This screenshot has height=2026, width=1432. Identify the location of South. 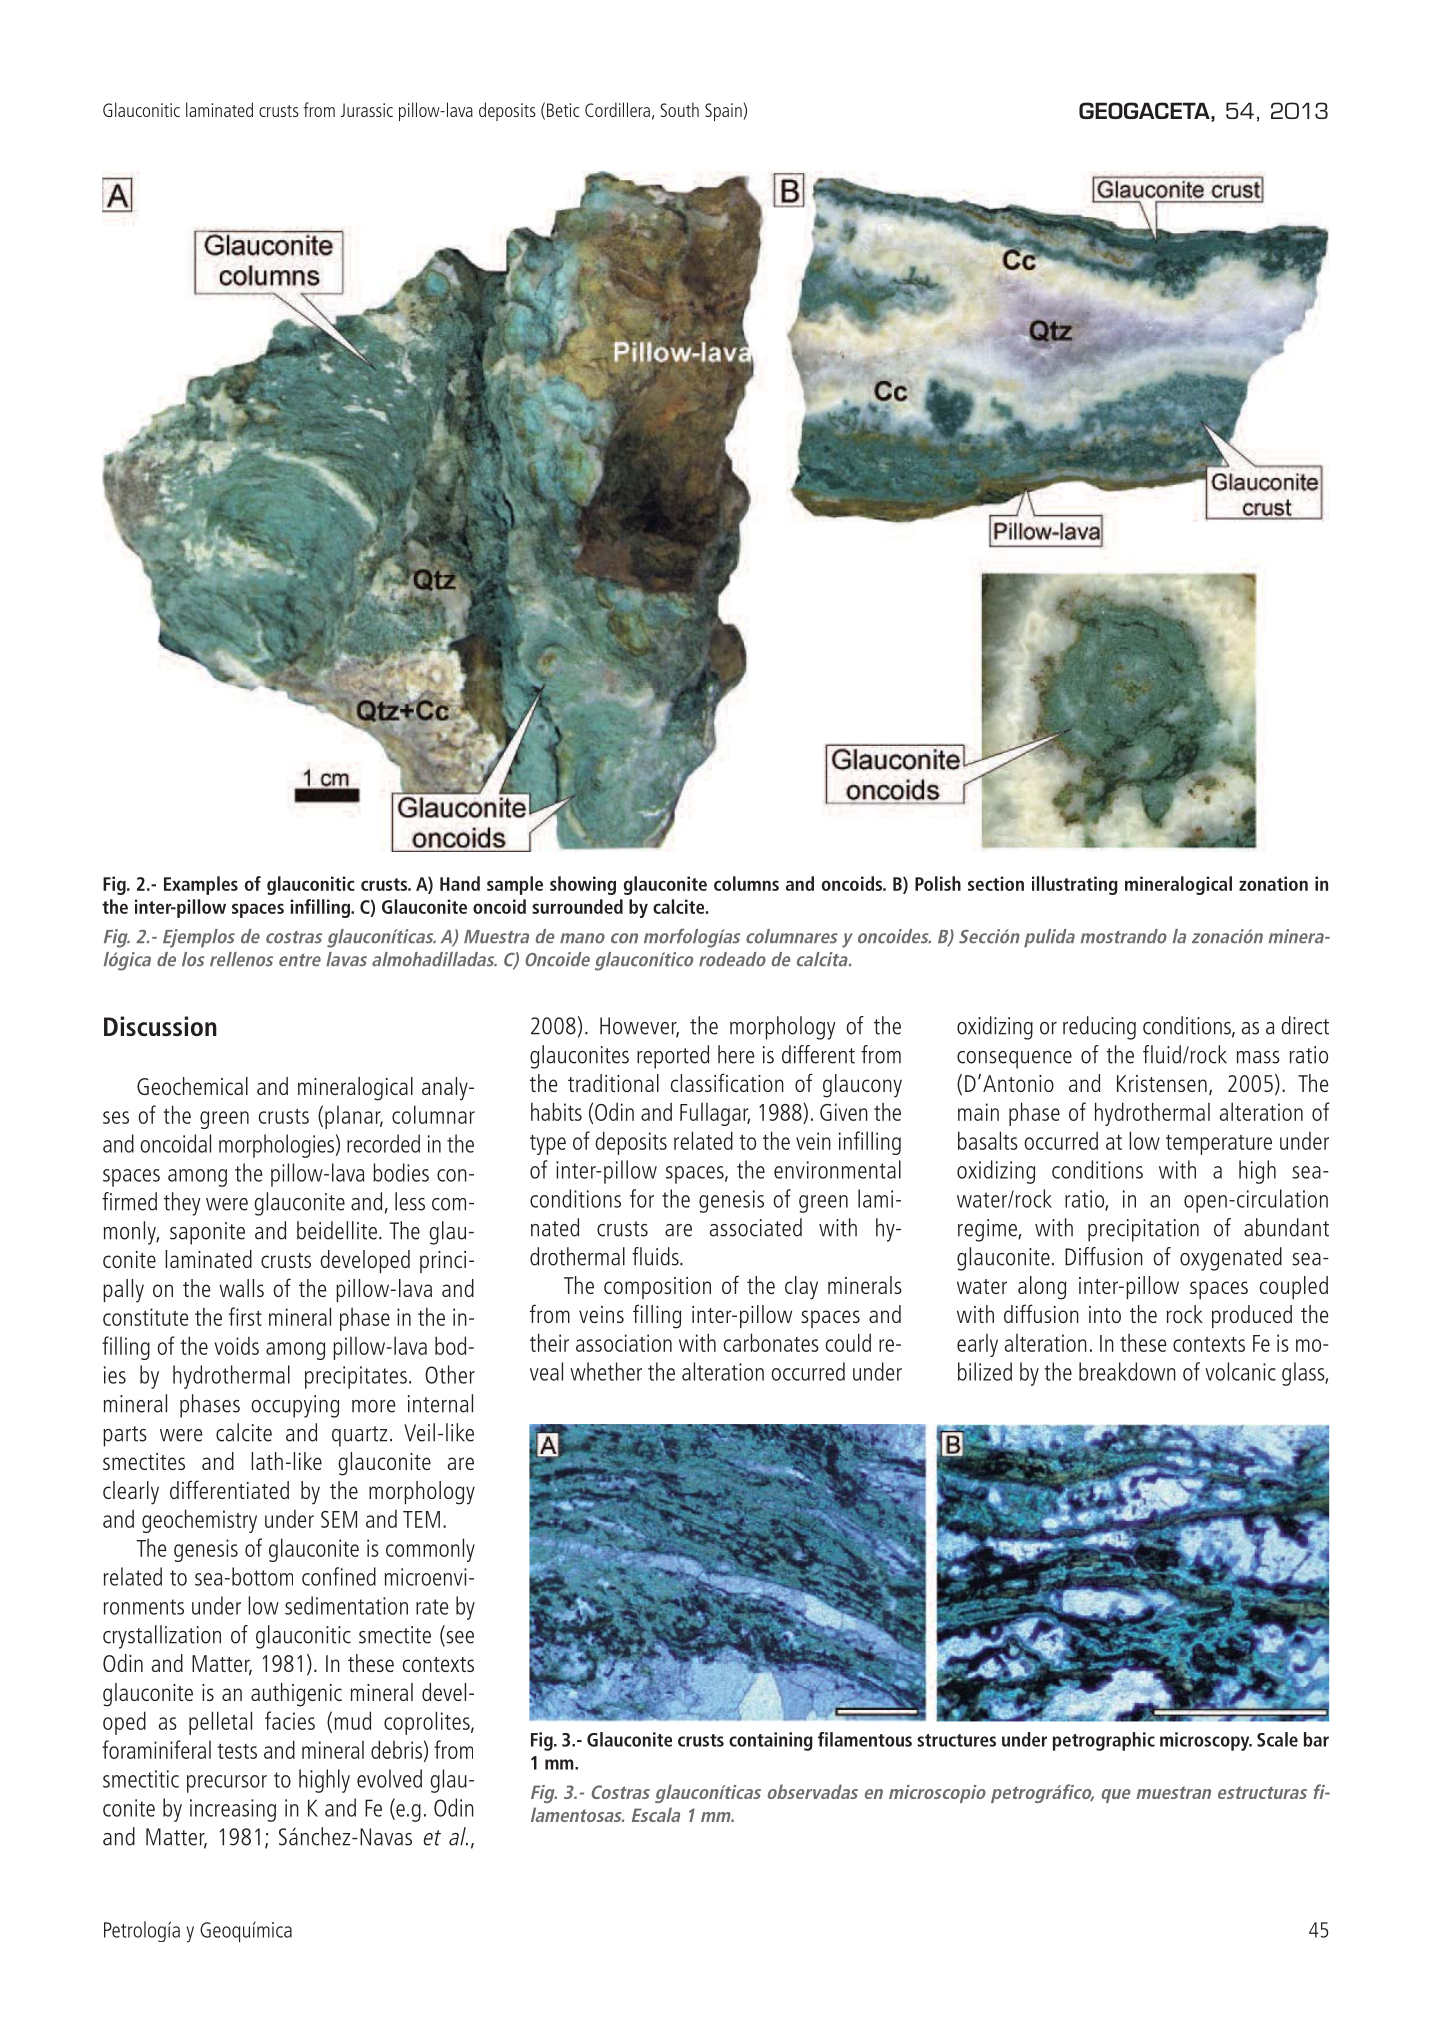
(680, 109).
